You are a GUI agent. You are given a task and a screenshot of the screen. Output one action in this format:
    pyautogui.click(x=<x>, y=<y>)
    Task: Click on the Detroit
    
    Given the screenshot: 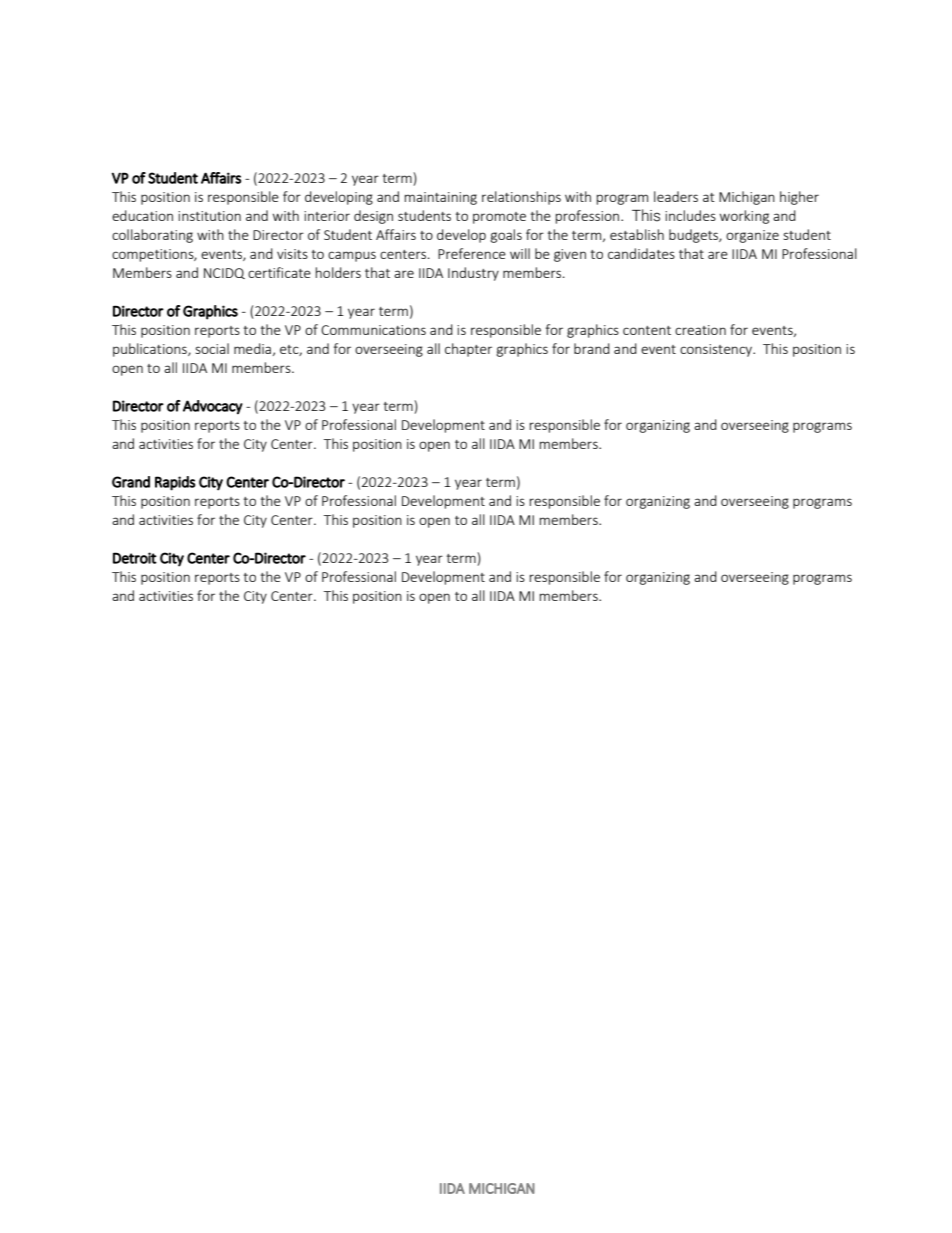 What is the action you would take?
    pyautogui.click(x=135, y=558)
